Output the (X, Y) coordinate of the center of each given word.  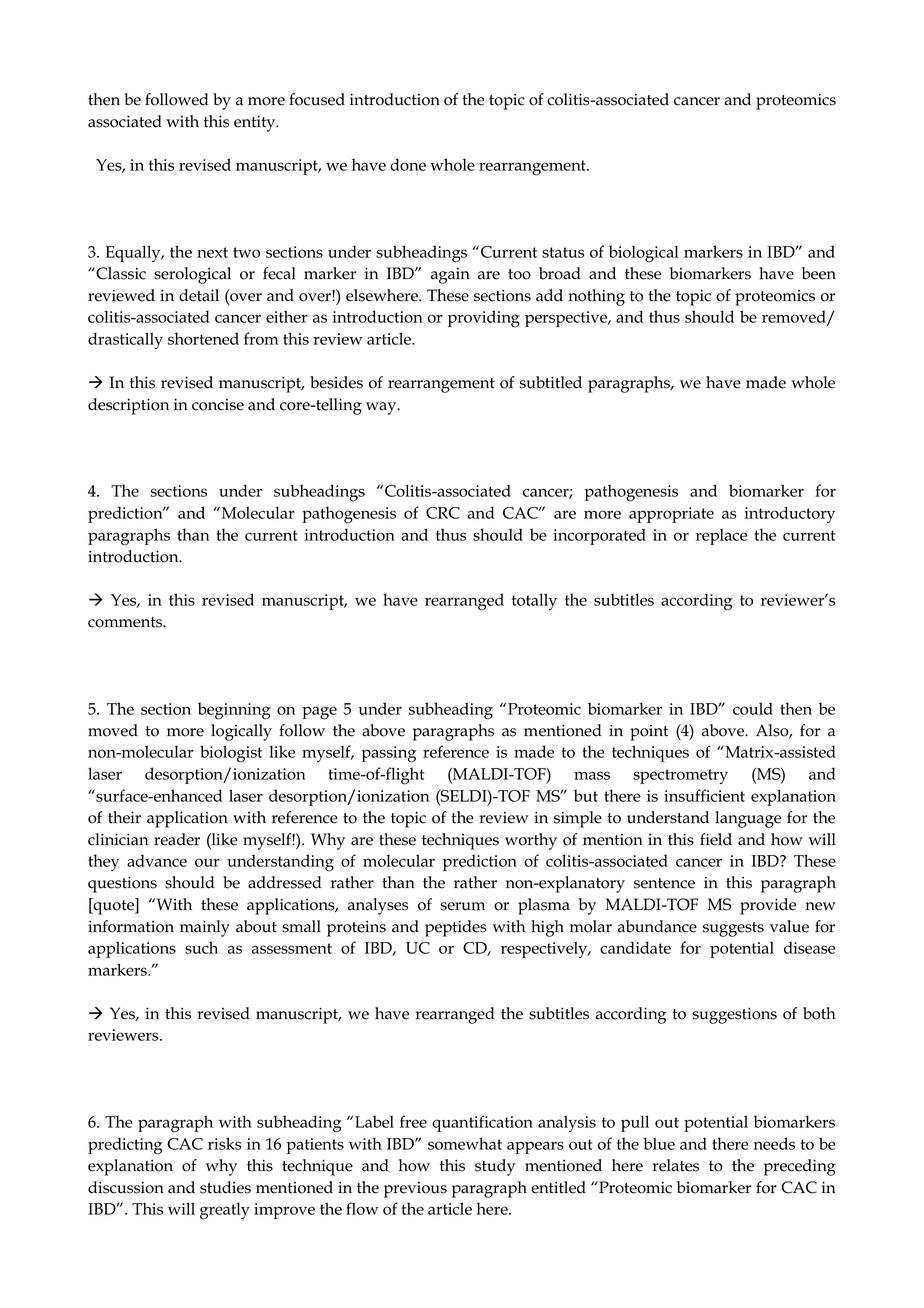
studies (225, 1187)
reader (177, 839)
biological (644, 254)
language (748, 819)
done (408, 164)
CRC (443, 513)
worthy (531, 841)
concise (218, 405)
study (495, 1167)
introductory (789, 514)
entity (256, 123)
